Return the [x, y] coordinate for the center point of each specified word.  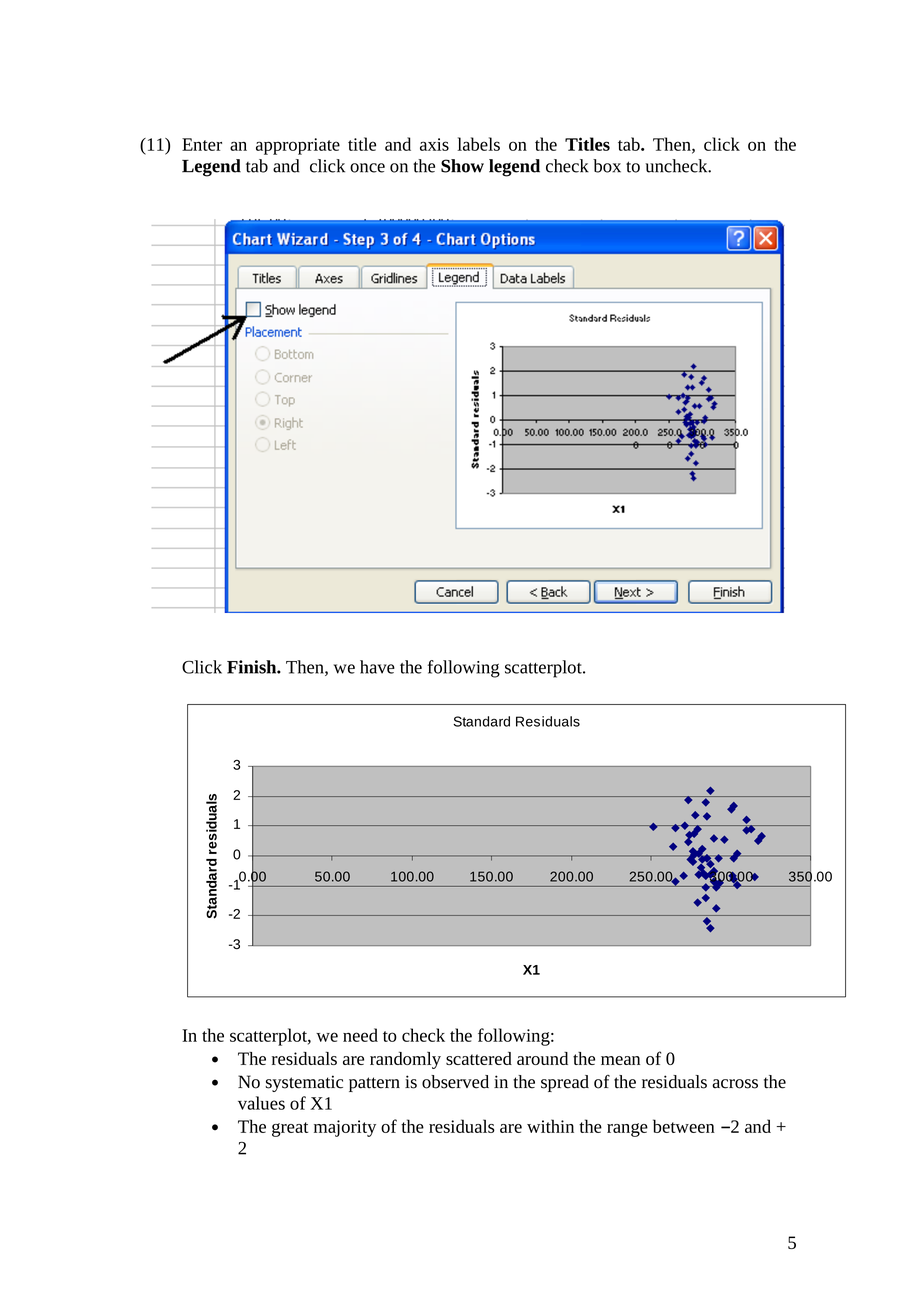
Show [462, 166]
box [607, 166]
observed [455, 1082]
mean [620, 1060]
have [377, 667]
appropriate [298, 146]
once [367, 168]
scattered [479, 1058]
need [360, 1035]
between [684, 1126]
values [261, 1103]
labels [478, 144]
